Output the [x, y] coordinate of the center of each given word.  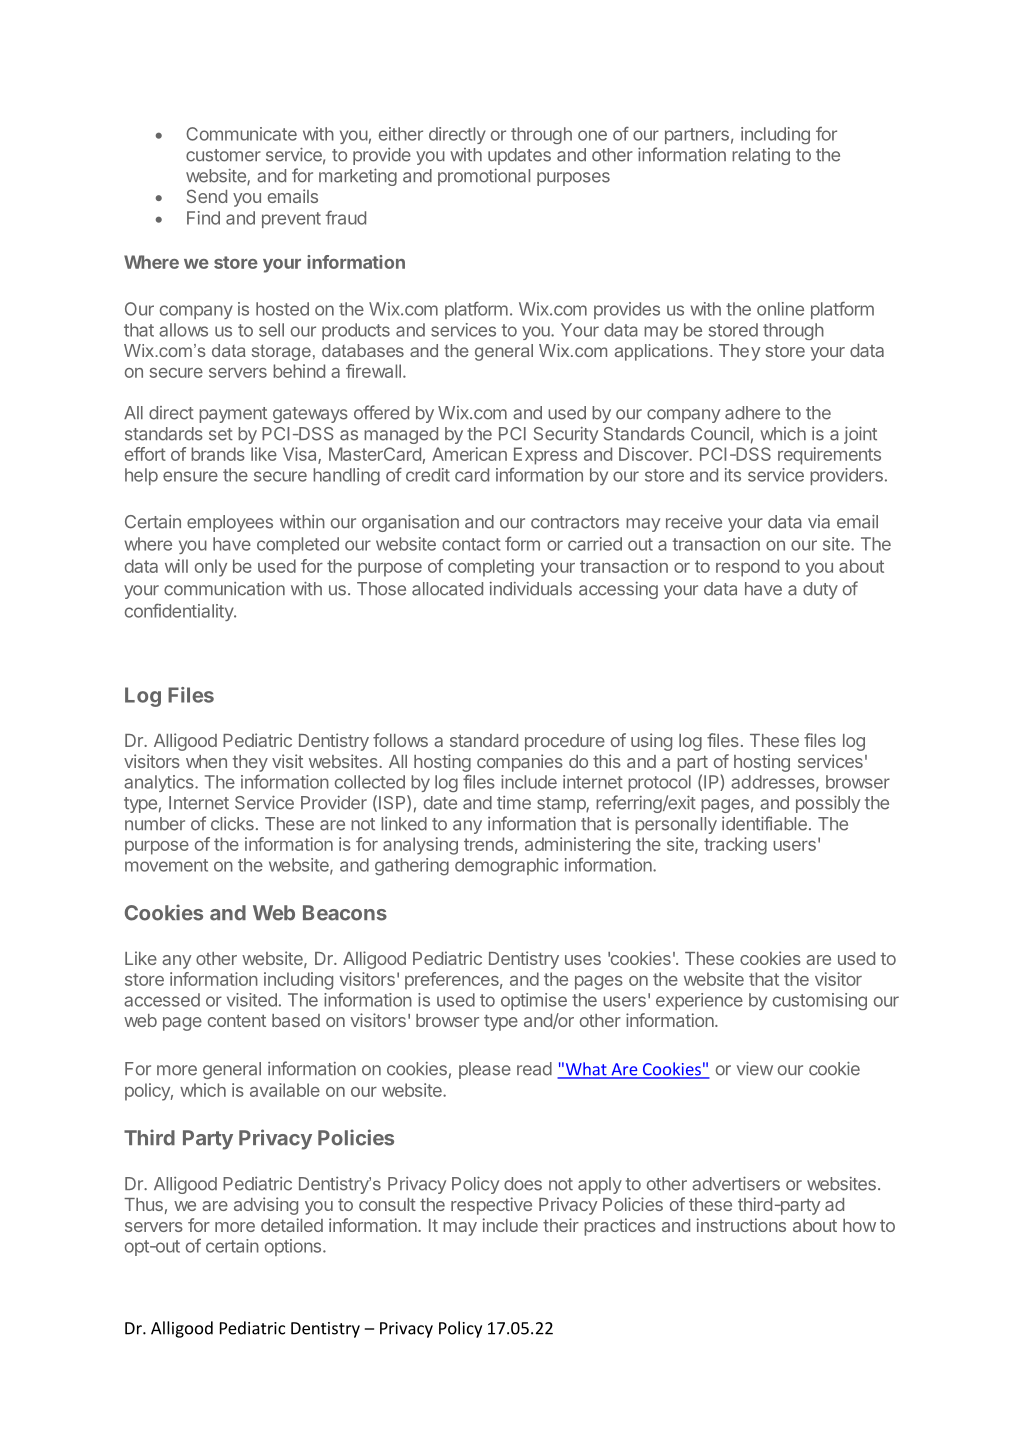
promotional [484, 177]
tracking [735, 846]
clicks [232, 824]
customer [223, 155]
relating [761, 156]
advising [266, 1206]
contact [471, 544]
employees [230, 523]
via [819, 522]
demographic [506, 867]
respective [491, 1206]
